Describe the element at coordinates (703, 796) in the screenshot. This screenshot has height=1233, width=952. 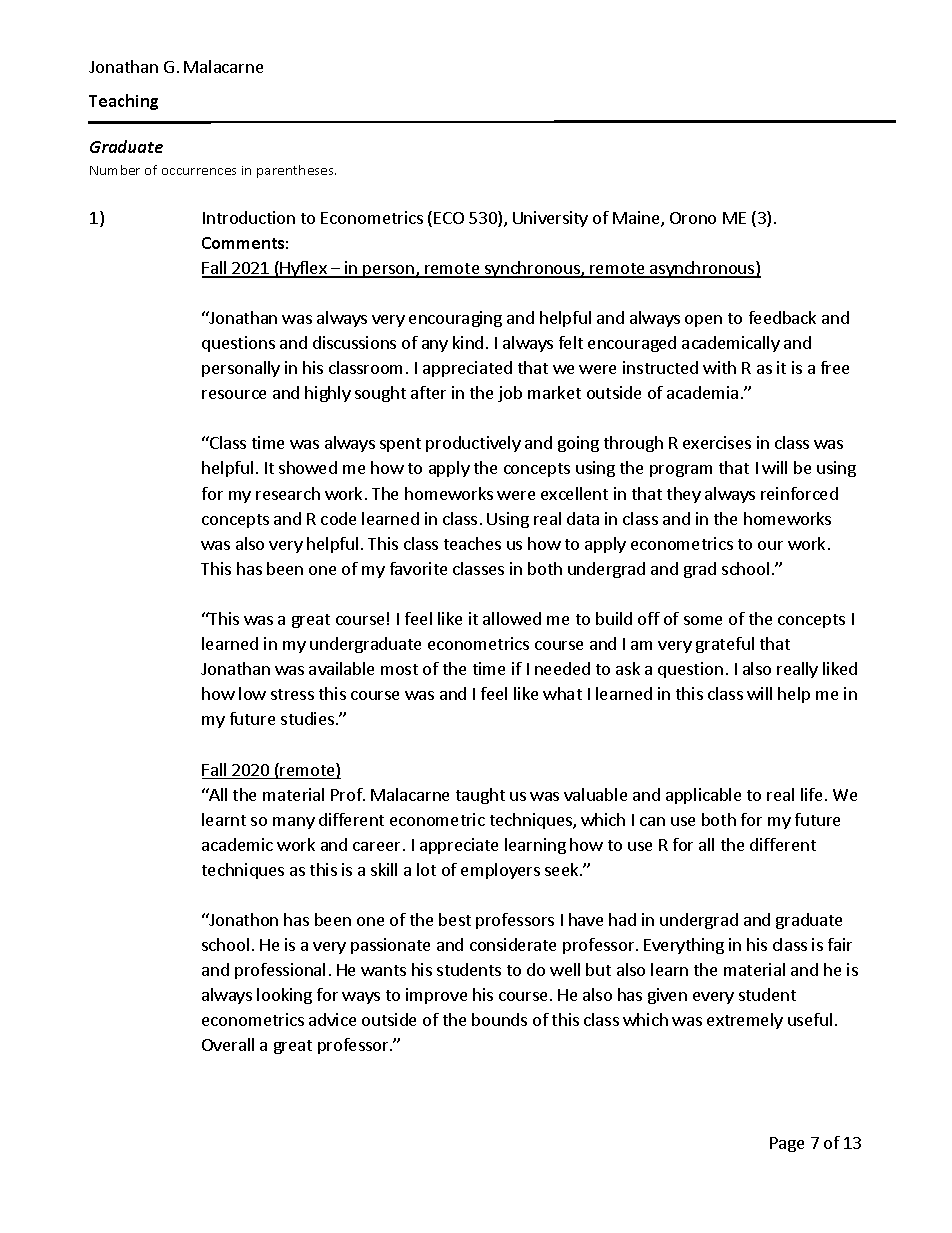
I see `applicable` at that location.
